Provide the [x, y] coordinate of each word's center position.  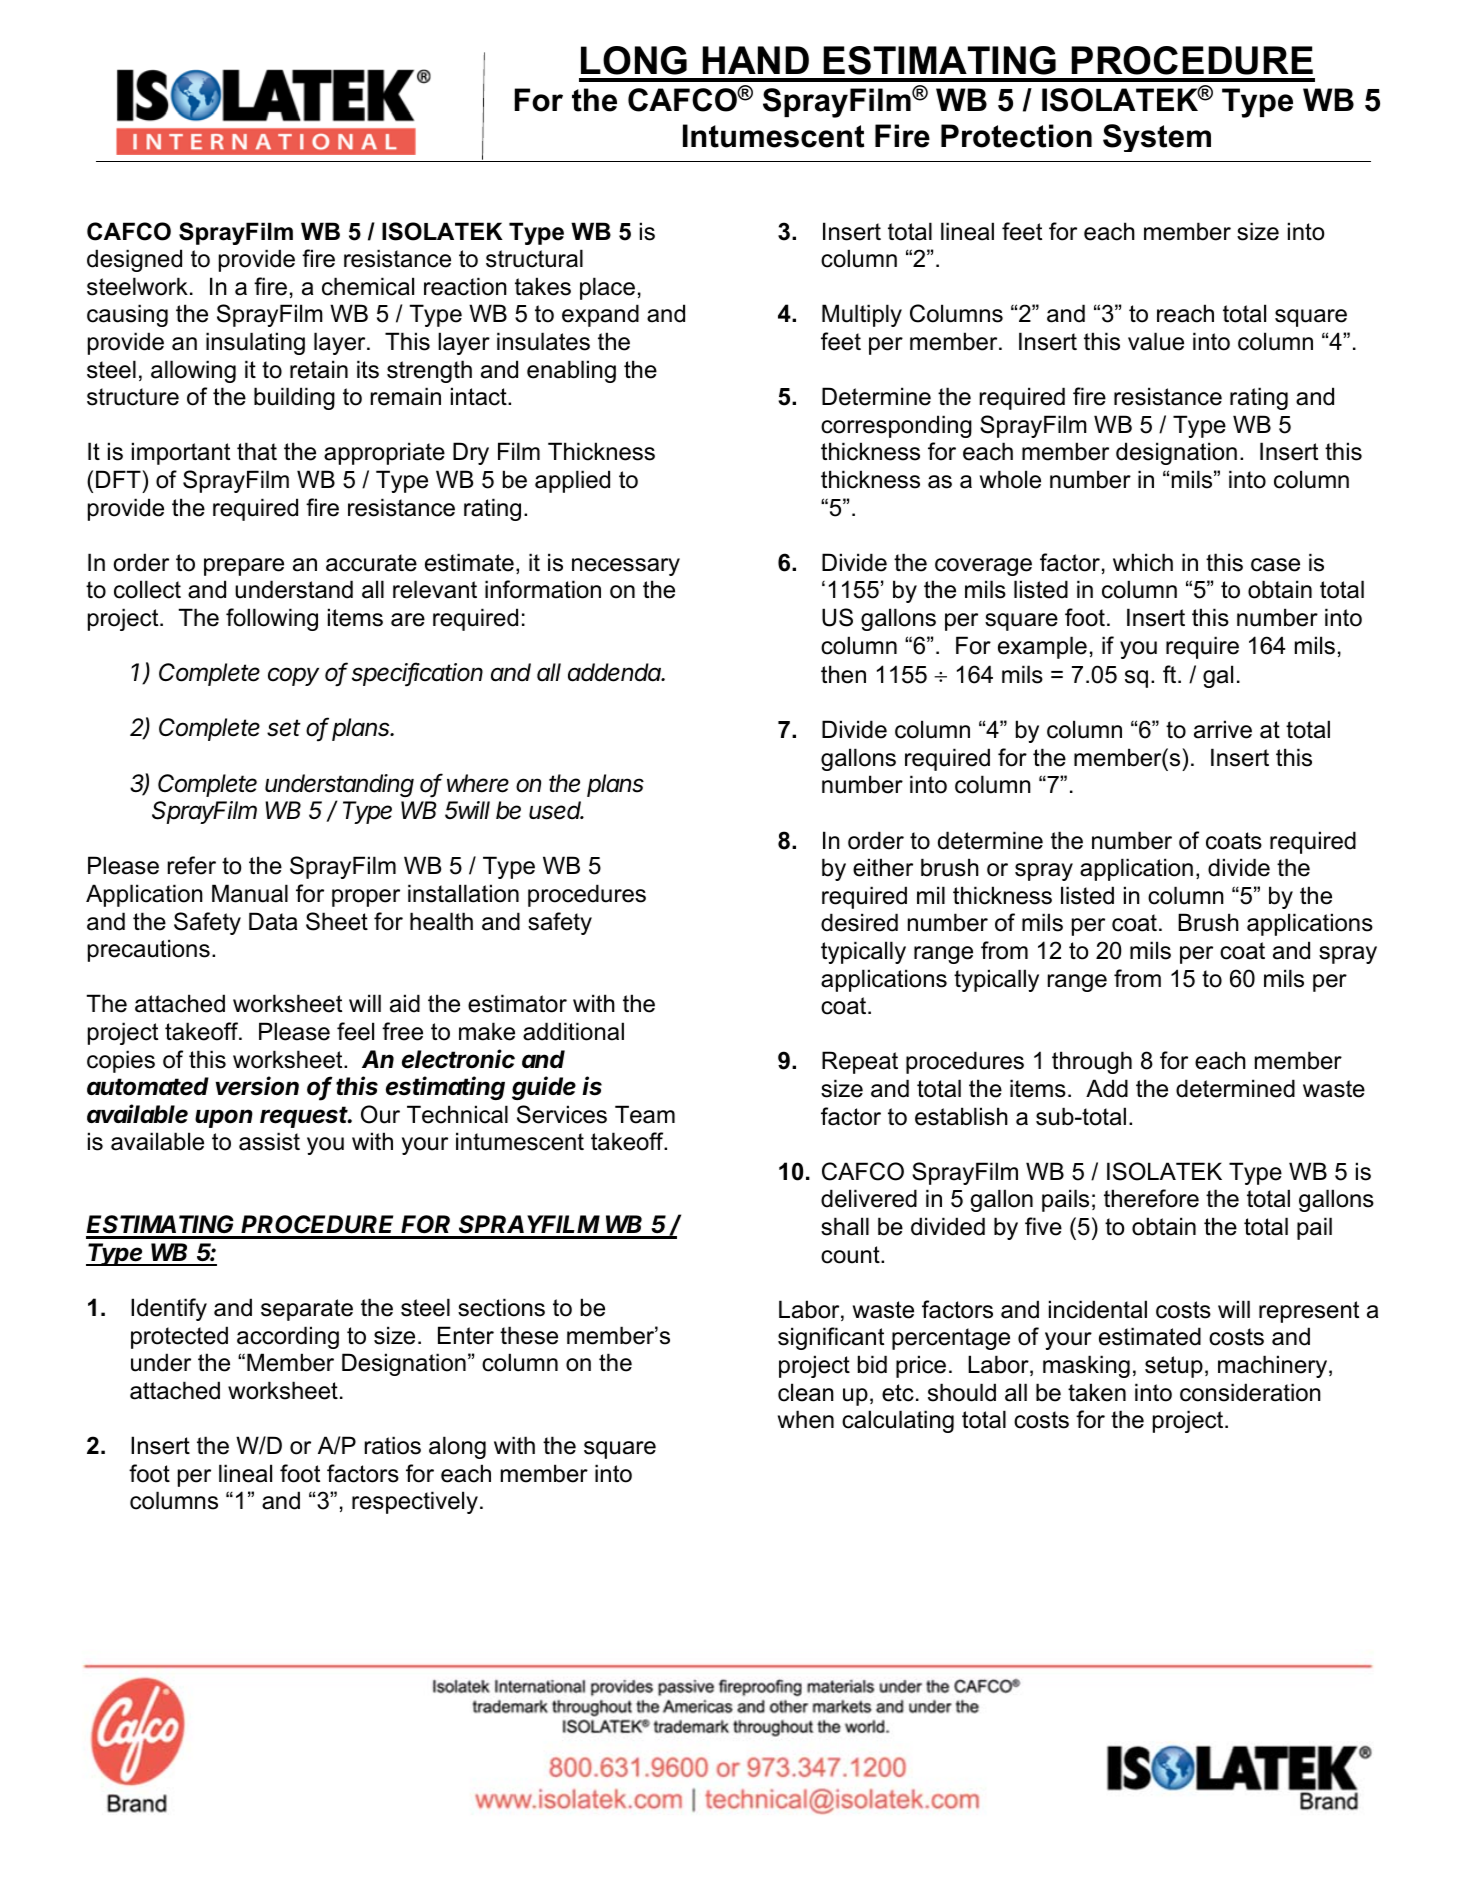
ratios [393, 1445]
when [806, 1419]
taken [1097, 1392]
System [1157, 138]
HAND [756, 60]
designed [134, 260]
